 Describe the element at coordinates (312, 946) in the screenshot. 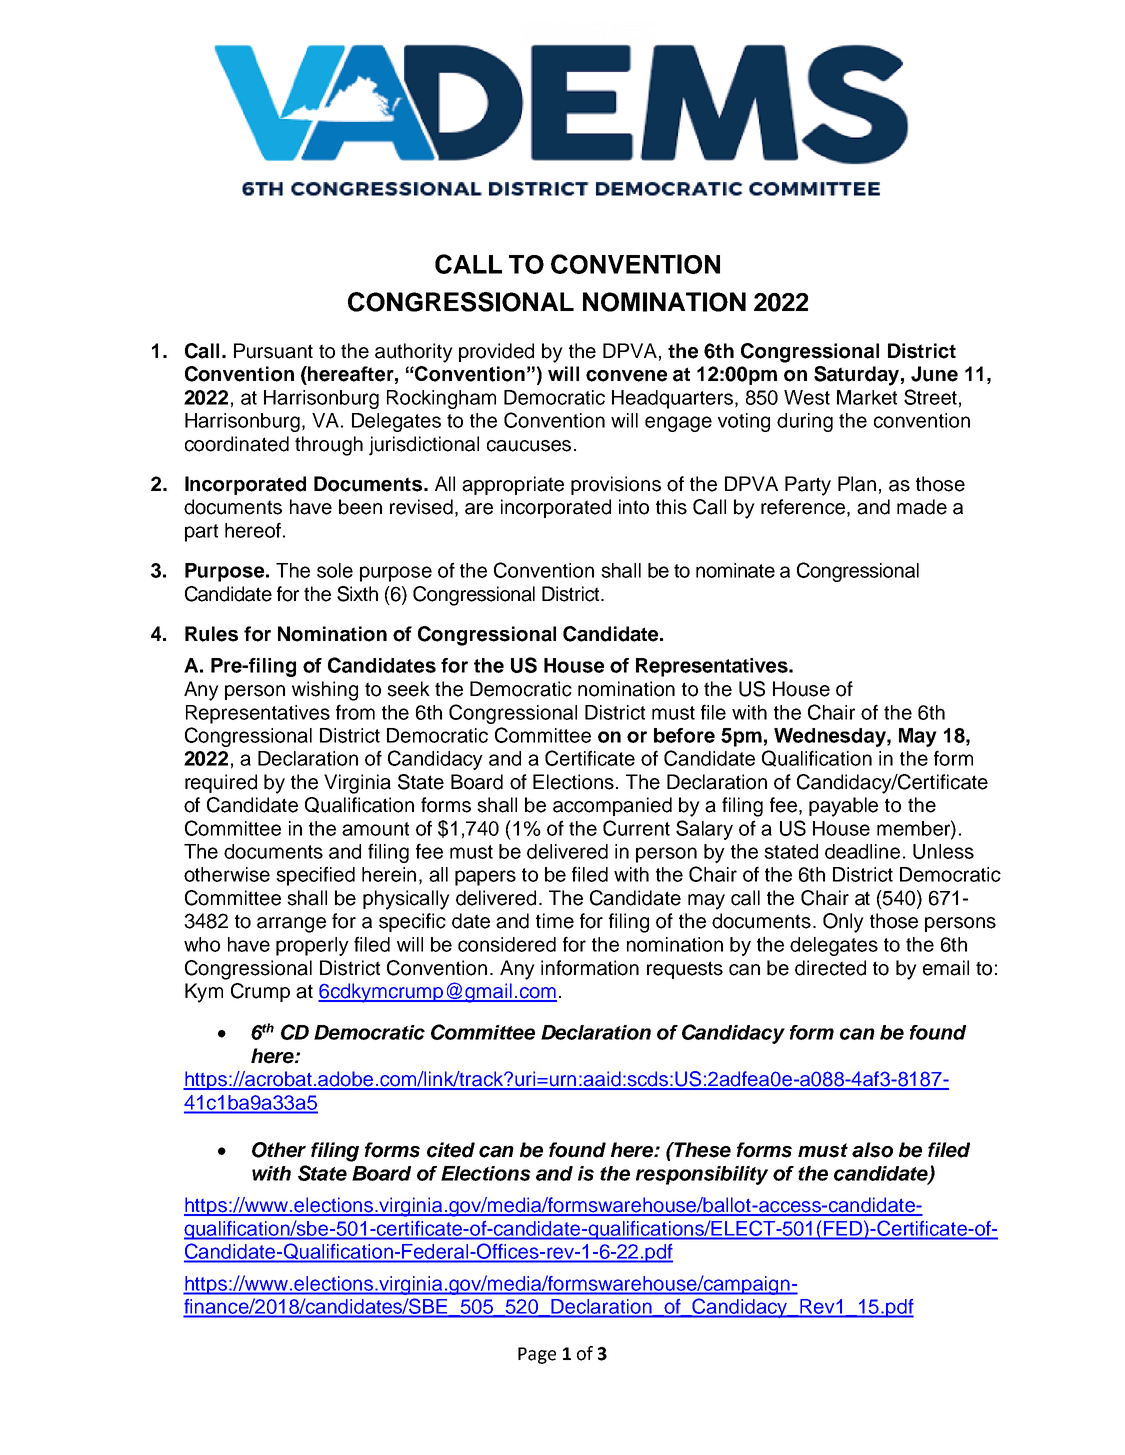

I see `properly` at that location.
